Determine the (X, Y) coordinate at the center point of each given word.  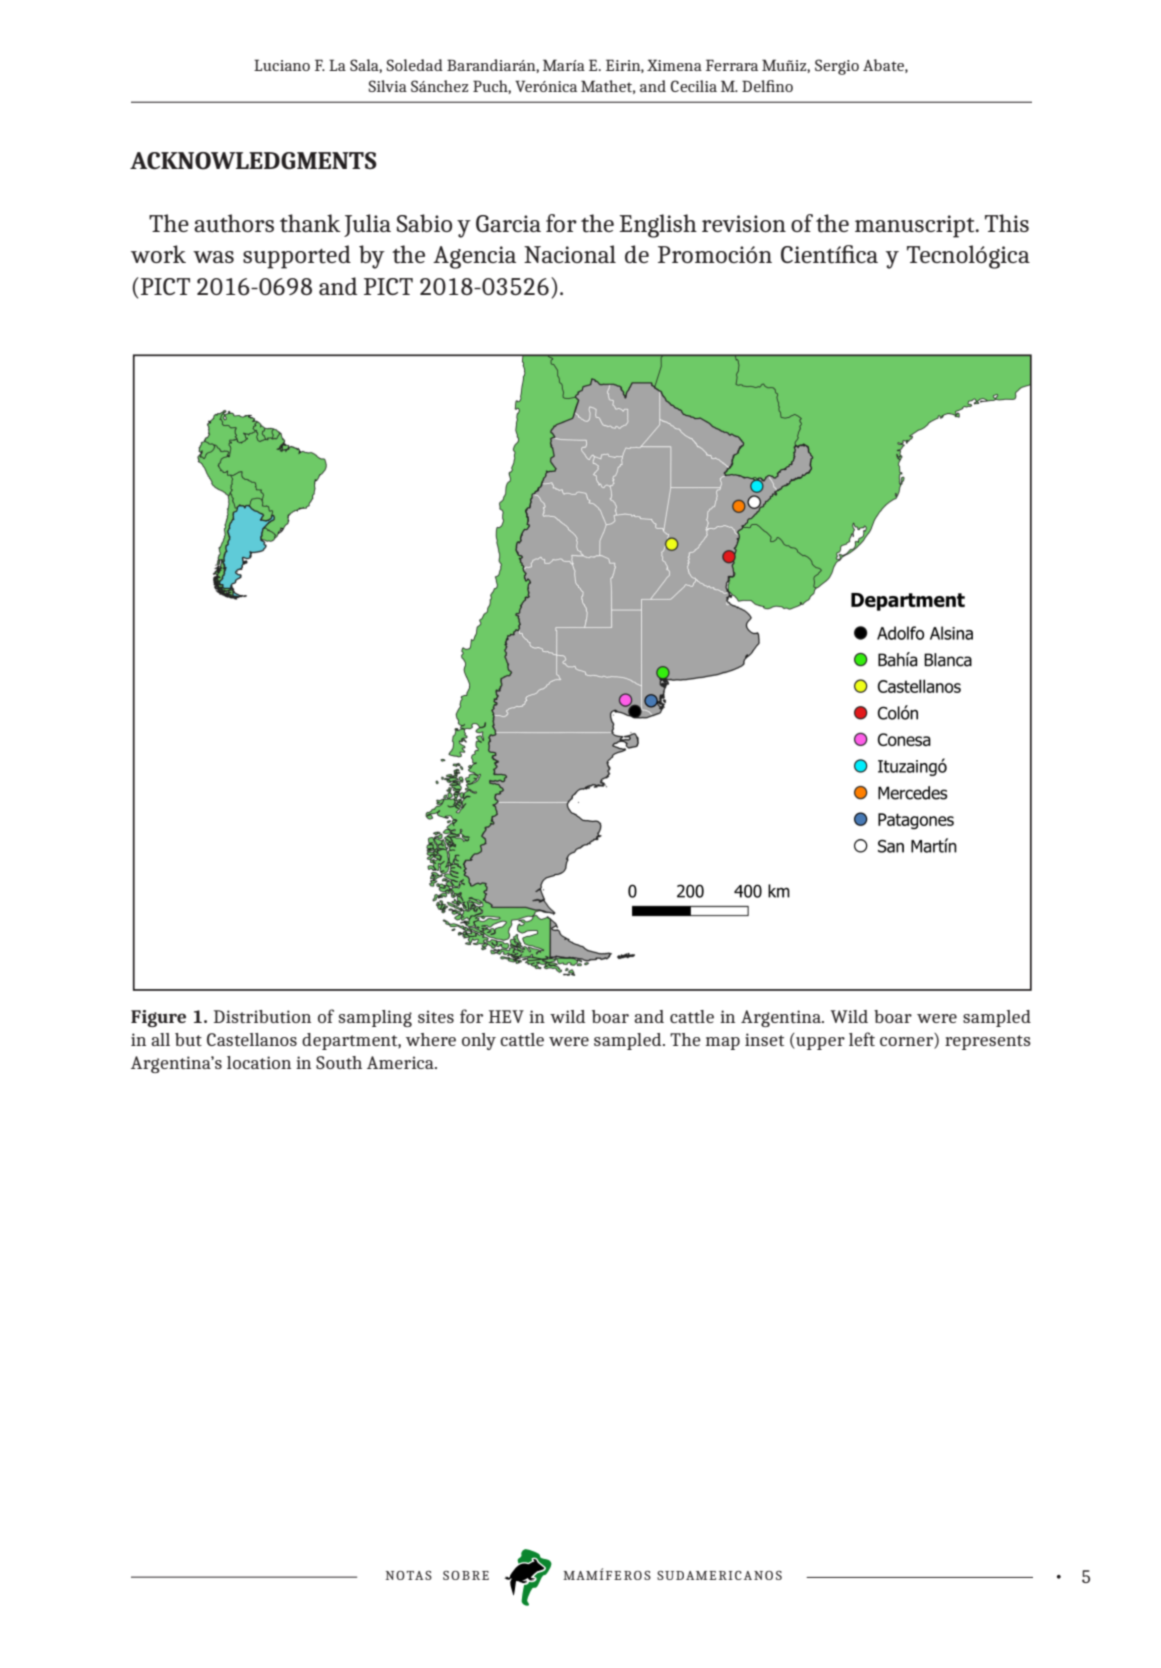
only (479, 1041)
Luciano (282, 65)
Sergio (837, 67)
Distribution (262, 1016)
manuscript (916, 226)
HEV (506, 1016)
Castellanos (252, 1039)
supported (297, 257)
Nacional (570, 254)
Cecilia (694, 86)
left (862, 1039)
